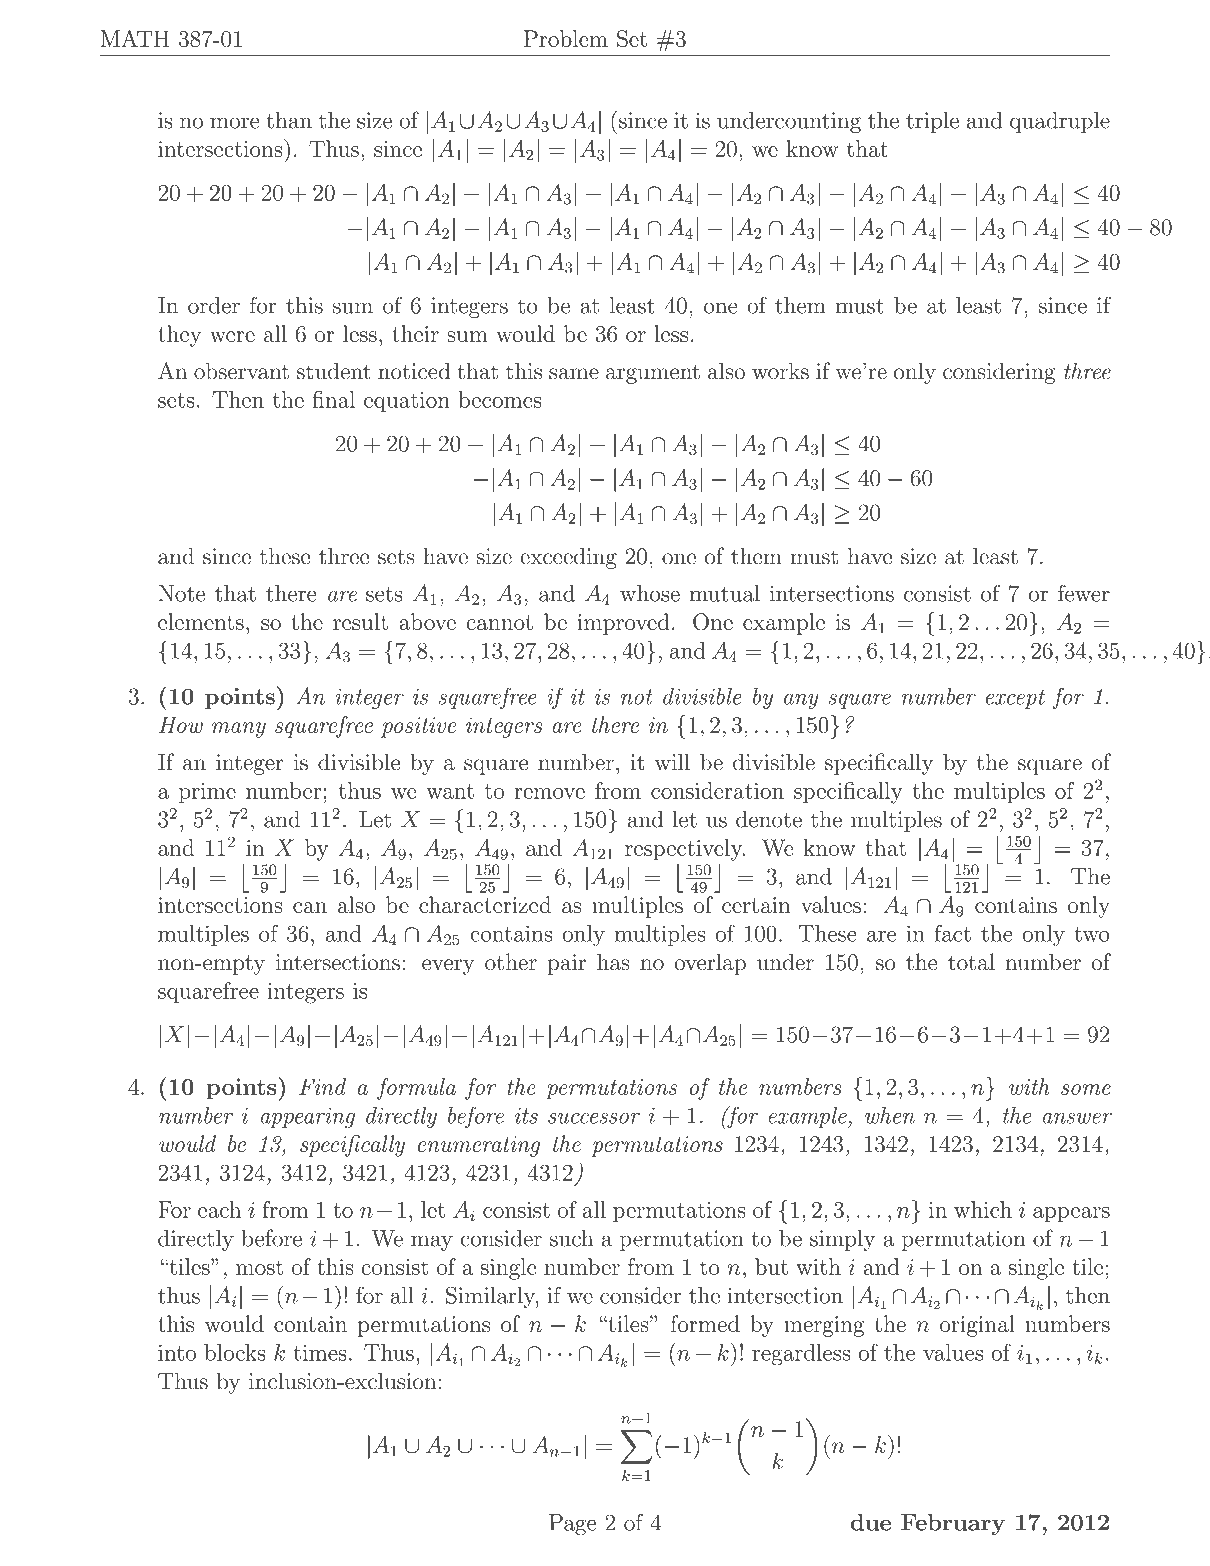  Describe the element at coordinates (207, 793) in the image. I see `prime` at that location.
